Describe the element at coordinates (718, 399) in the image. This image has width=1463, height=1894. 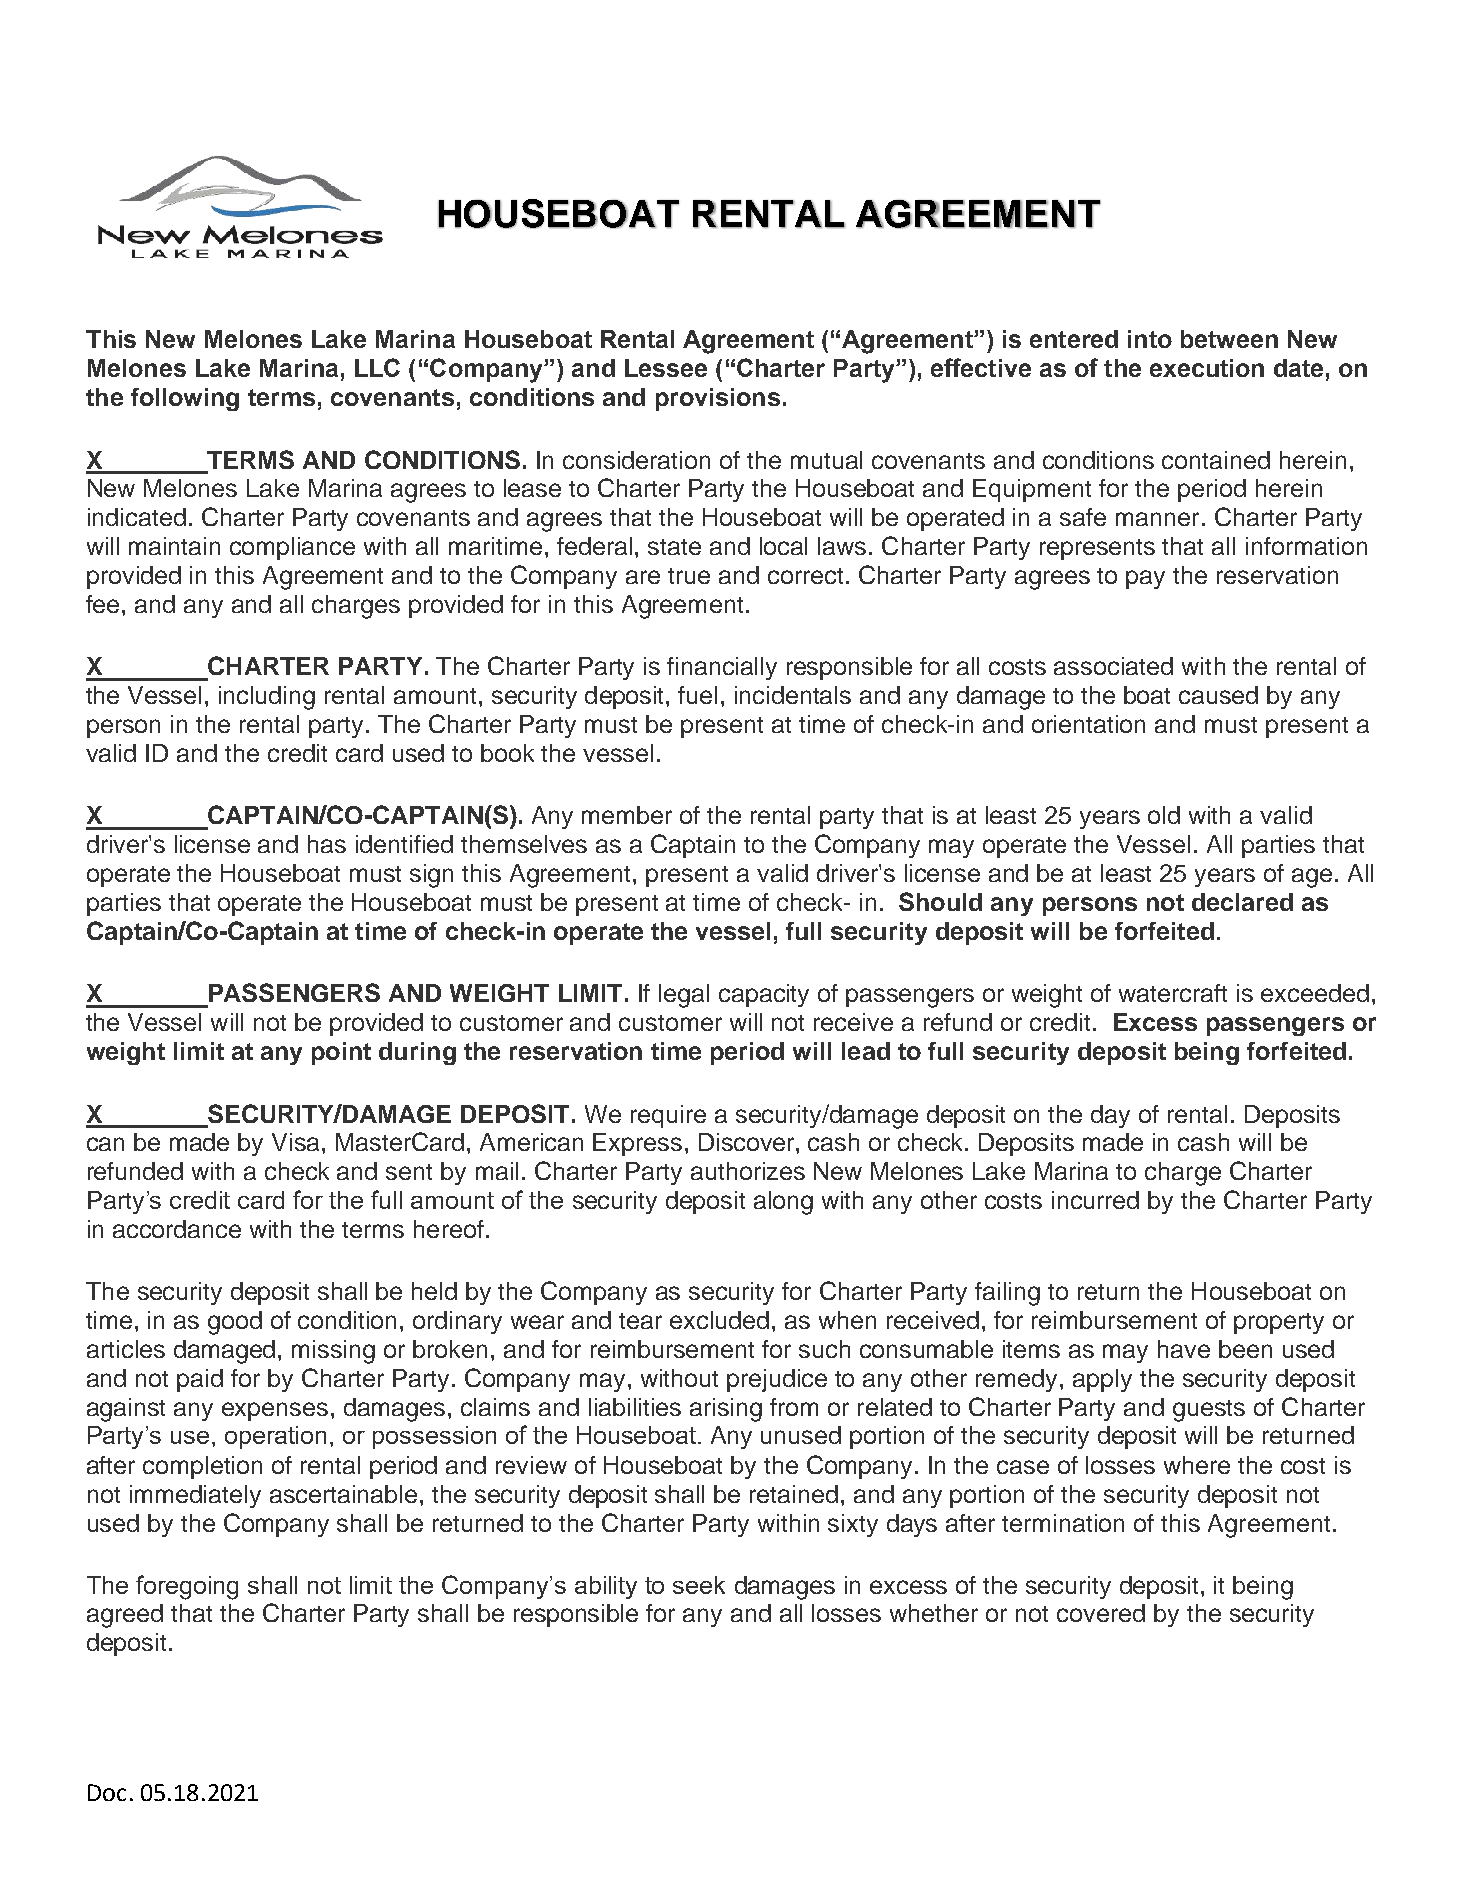
I see `provisions` at that location.
